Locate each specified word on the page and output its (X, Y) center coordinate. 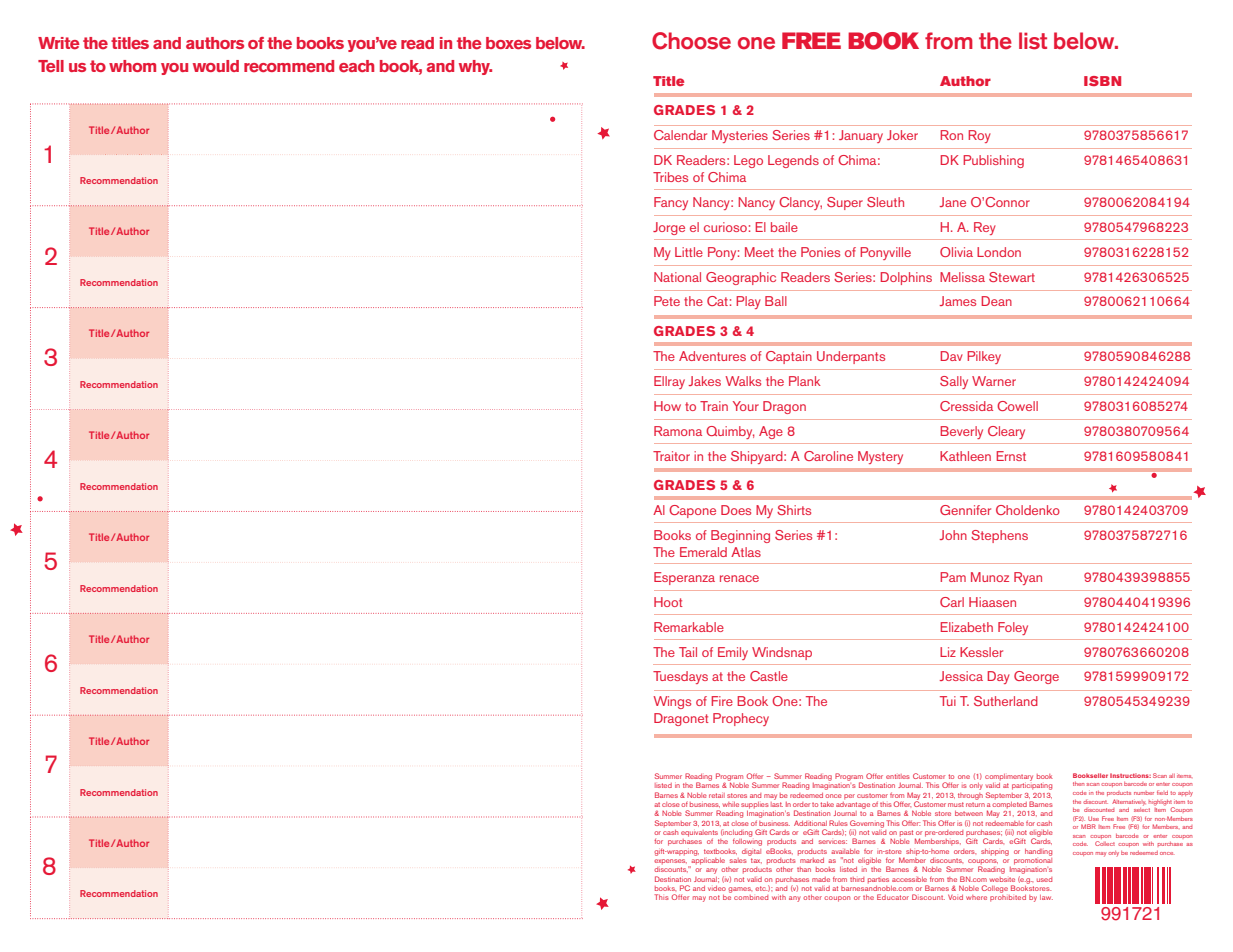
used (1044, 879)
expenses (670, 861)
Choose (691, 41)
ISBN (1102, 81)
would (216, 66)
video (717, 888)
